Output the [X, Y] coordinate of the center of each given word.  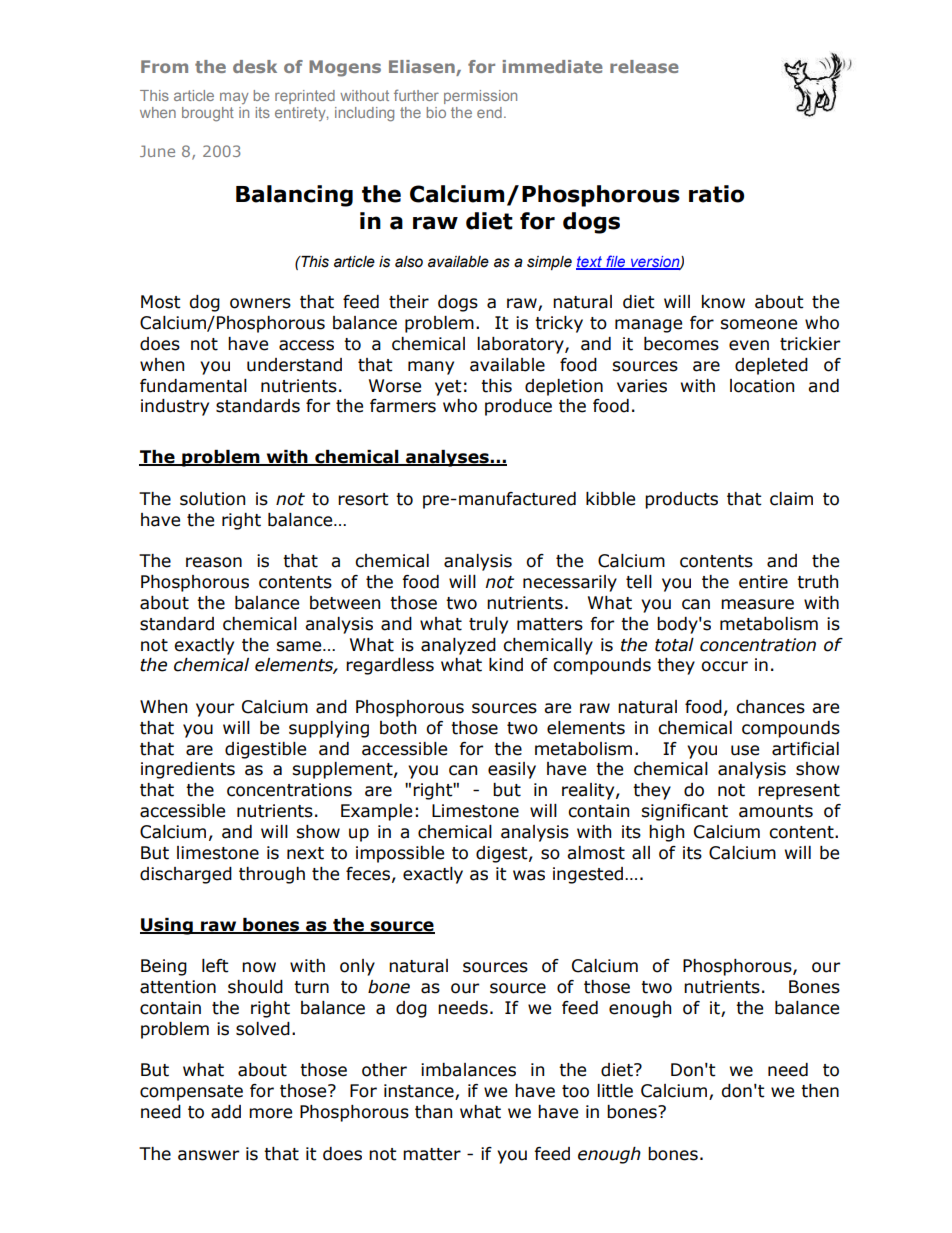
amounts [776, 811]
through [272, 875]
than [433, 1112]
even [749, 345]
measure [757, 604]
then [820, 1091]
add [226, 1112]
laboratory [521, 345]
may [234, 98]
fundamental [193, 386]
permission [480, 97]
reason [214, 562]
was [529, 875]
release [644, 66]
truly [488, 625]
